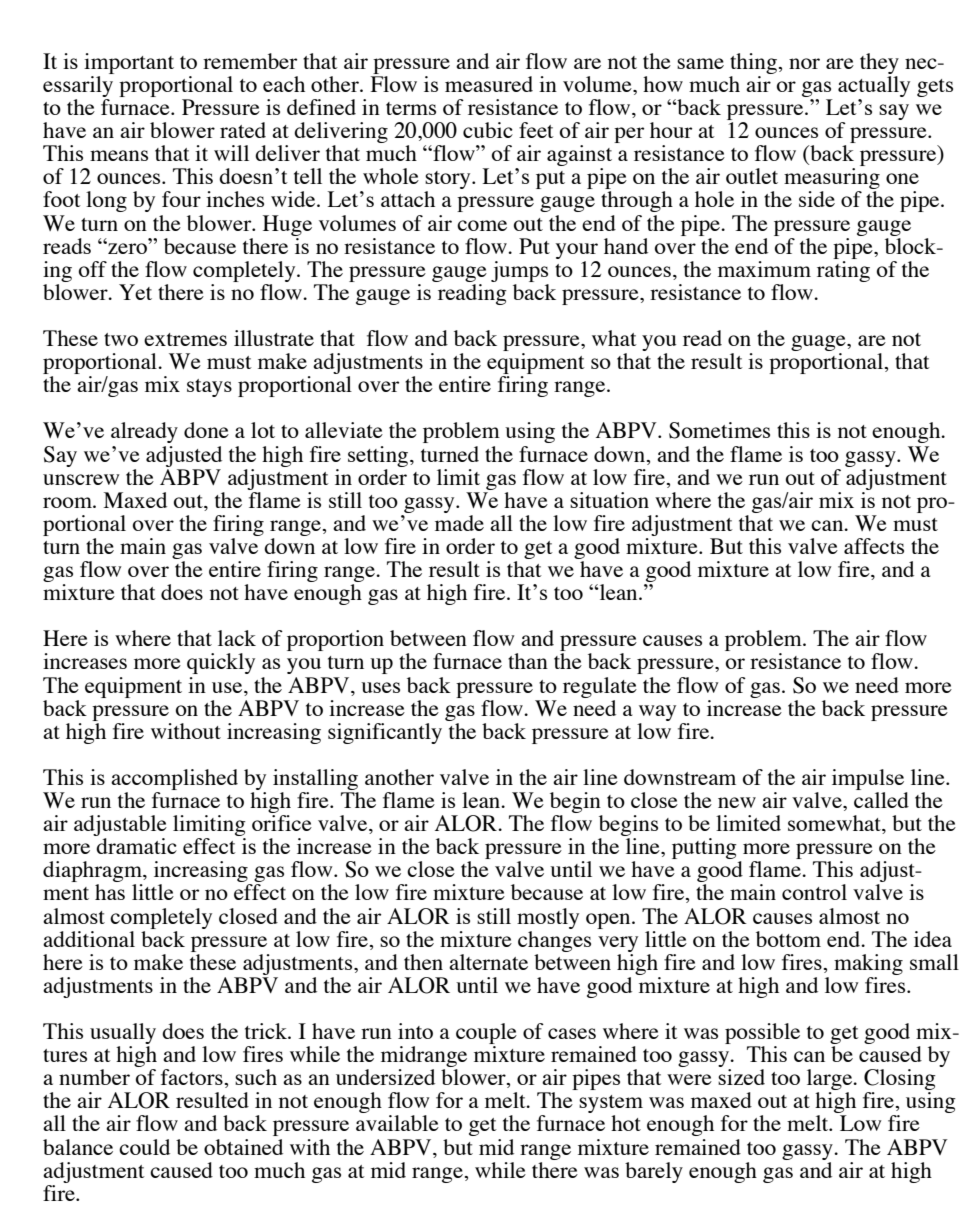 This screenshot has width=980, height=1226. I want to click on actually, so click(874, 86).
